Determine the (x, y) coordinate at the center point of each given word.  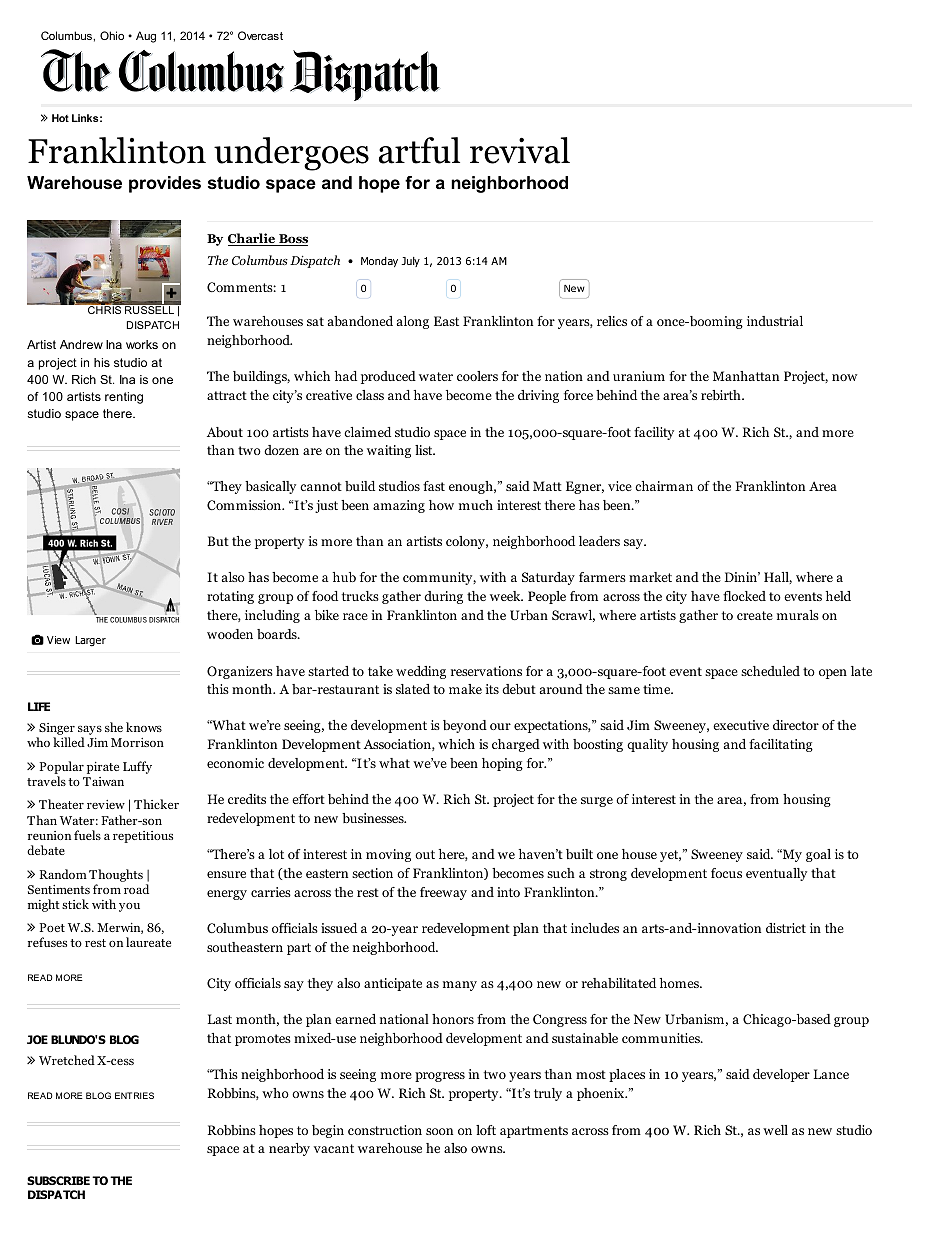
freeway (443, 893)
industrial (775, 321)
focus (726, 873)
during (443, 597)
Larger (90, 641)
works (142, 344)
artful (419, 150)
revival (520, 150)
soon (439, 1131)
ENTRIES (134, 1095)
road (136, 889)
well (775, 1130)
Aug (146, 37)
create (755, 615)
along (413, 322)
